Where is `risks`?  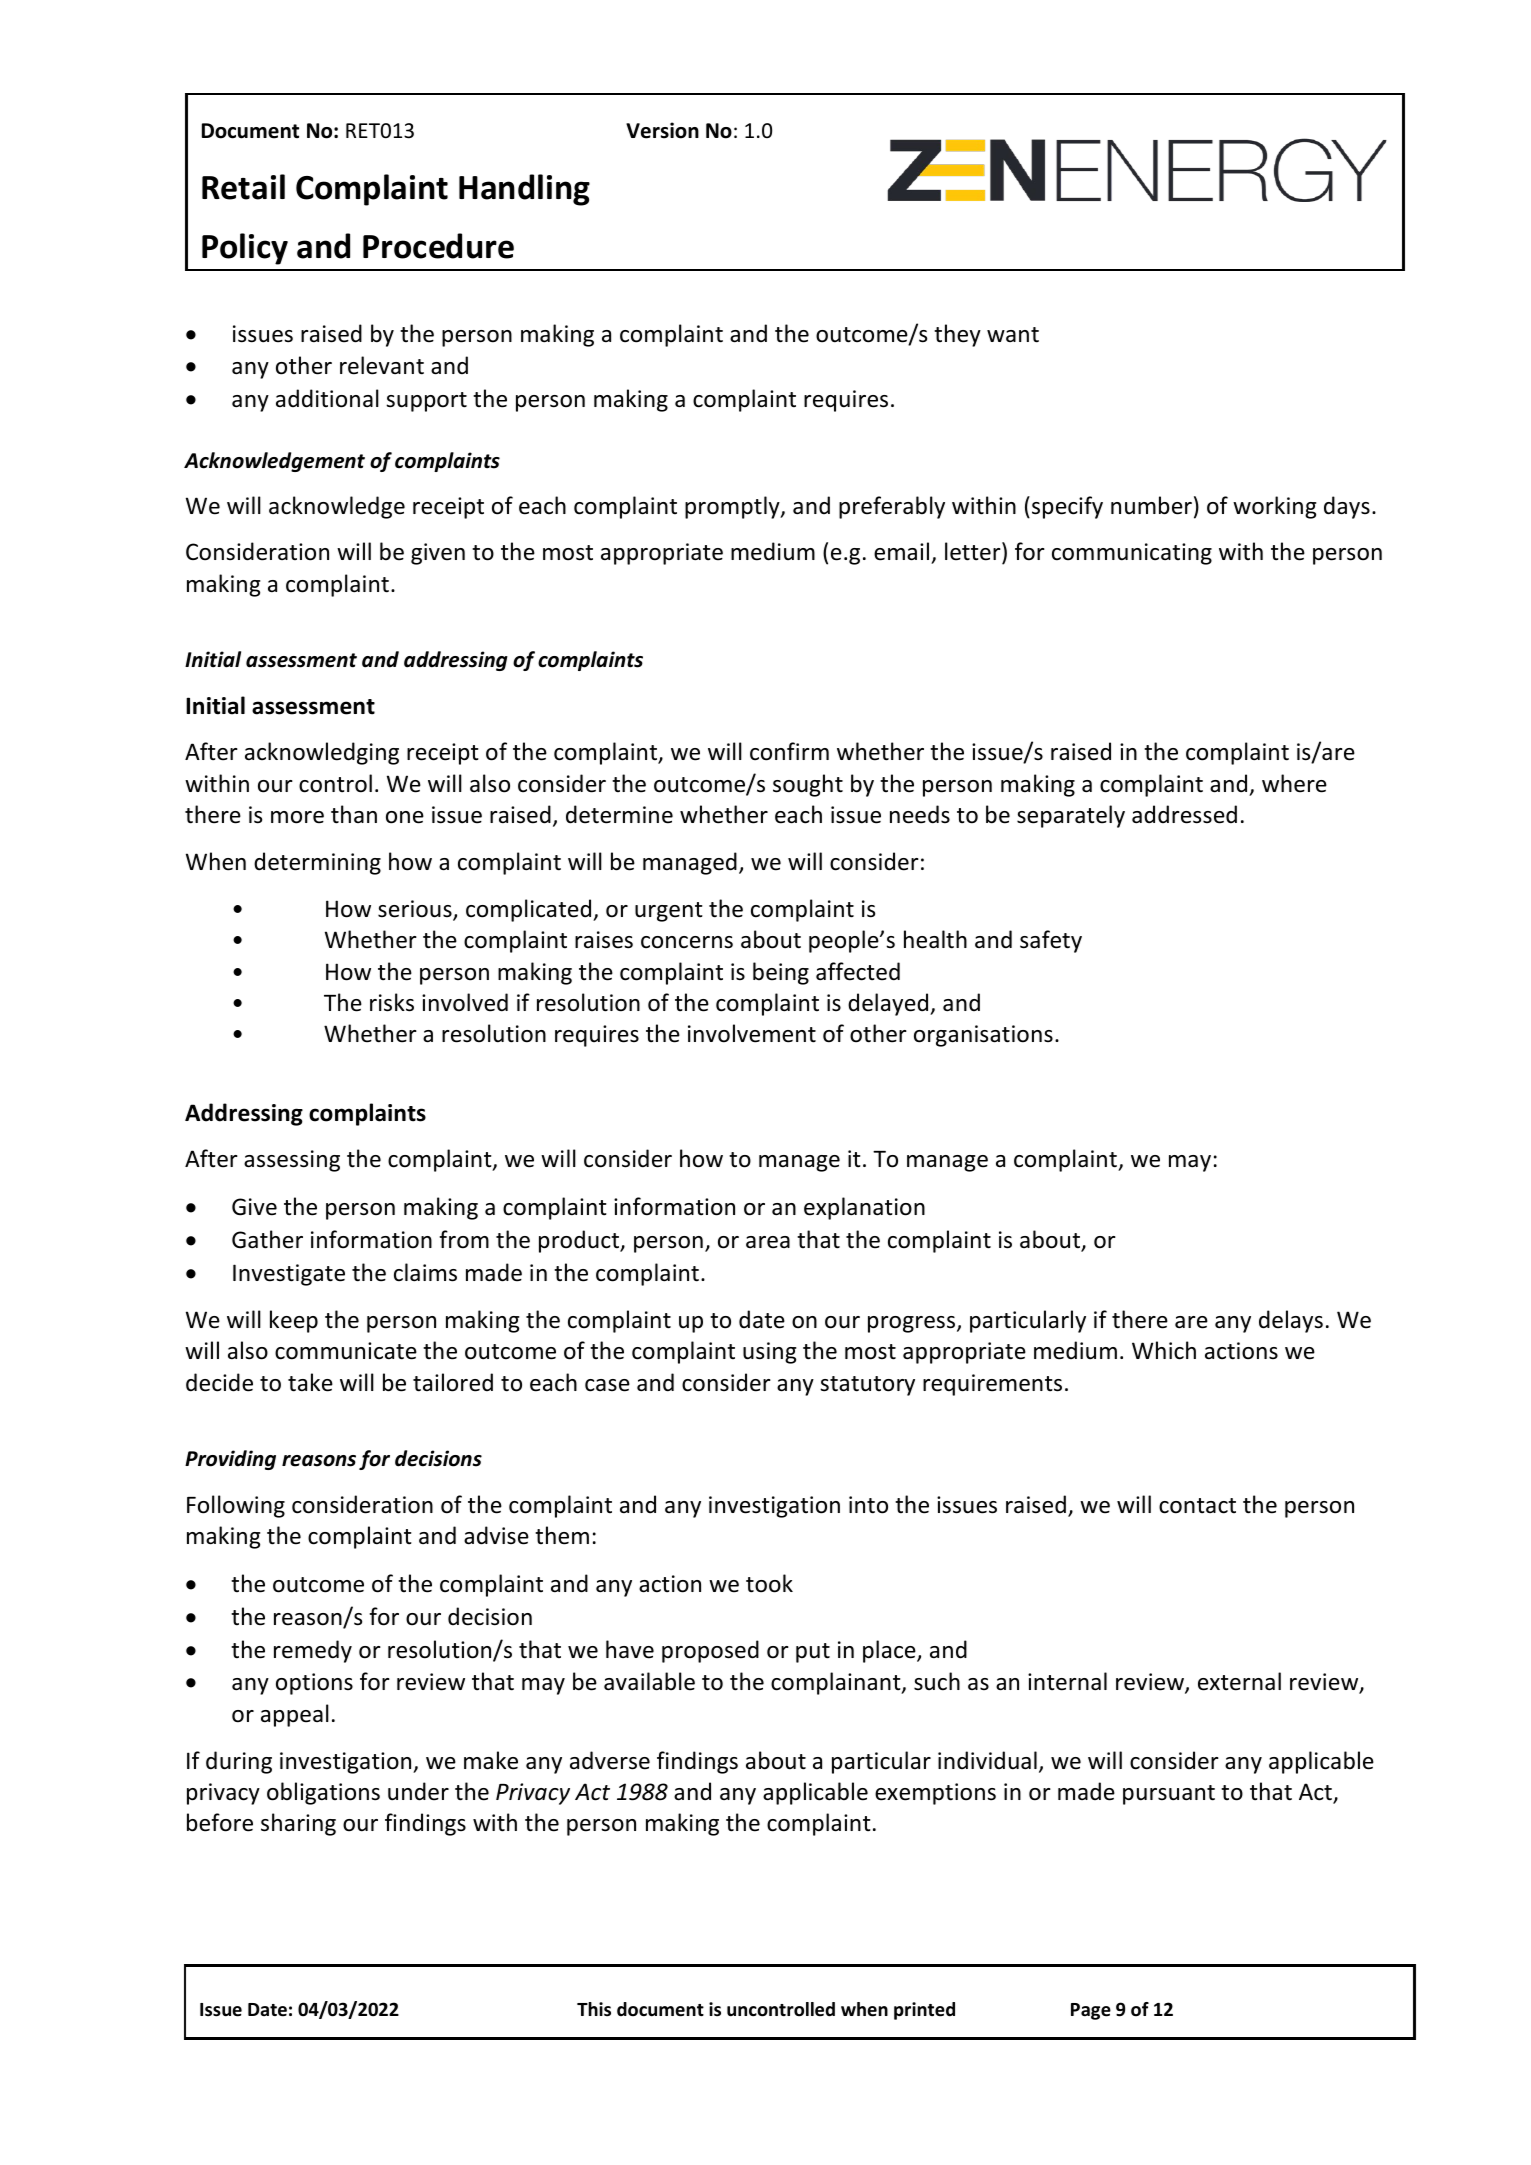
risks is located at coordinates (392, 1002).
